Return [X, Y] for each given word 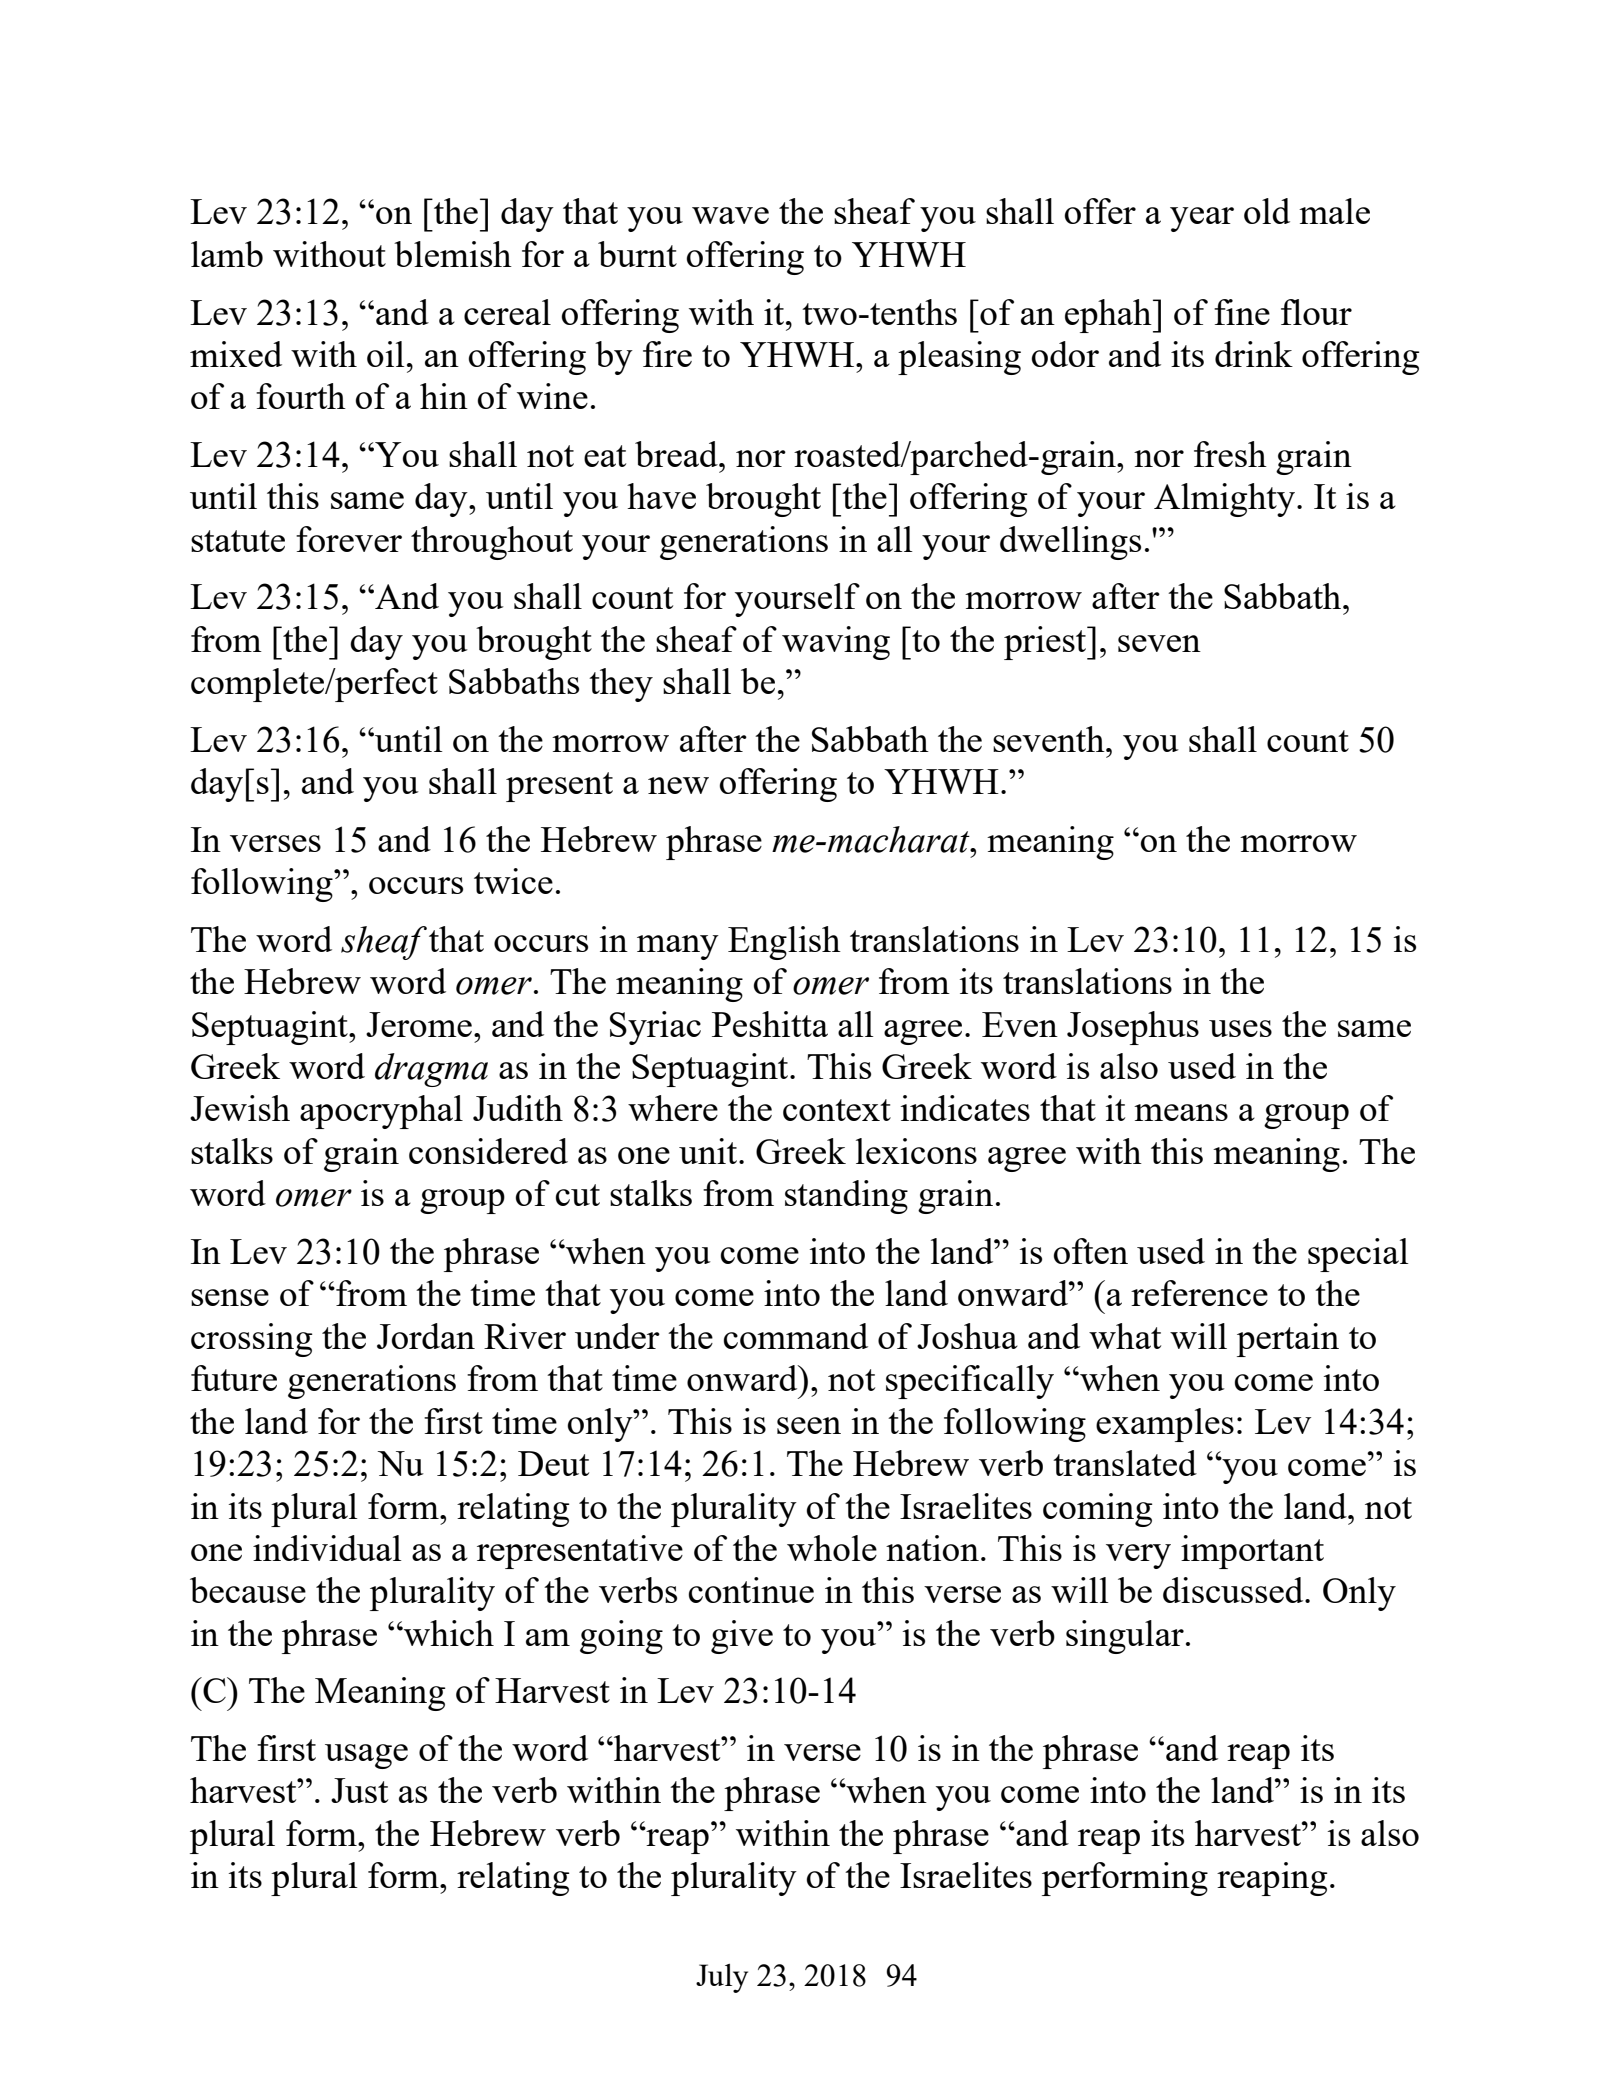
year [1202, 219]
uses [1240, 1028]
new [678, 785]
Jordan [426, 1336]
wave [730, 215]
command [796, 1336]
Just [359, 1790]
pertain [1288, 1340]
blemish [453, 254]
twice [513, 881]
